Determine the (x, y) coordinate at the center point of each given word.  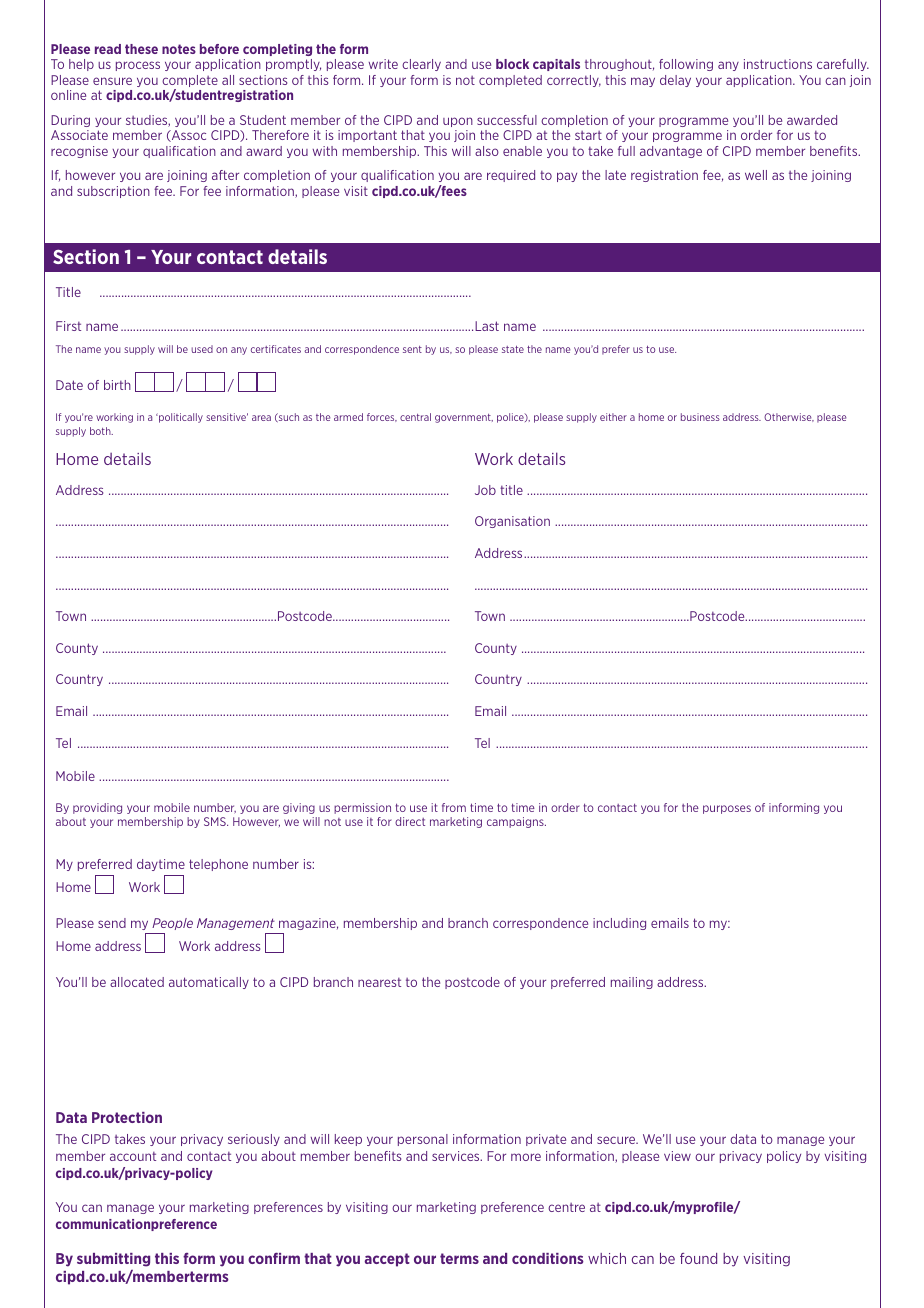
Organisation (512, 522)
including (619, 924)
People (172, 924)
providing (97, 808)
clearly (421, 65)
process (138, 66)
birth (117, 385)
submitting (113, 1260)
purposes (727, 809)
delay (675, 81)
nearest (379, 982)
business (700, 417)
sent (412, 349)
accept (387, 1260)
